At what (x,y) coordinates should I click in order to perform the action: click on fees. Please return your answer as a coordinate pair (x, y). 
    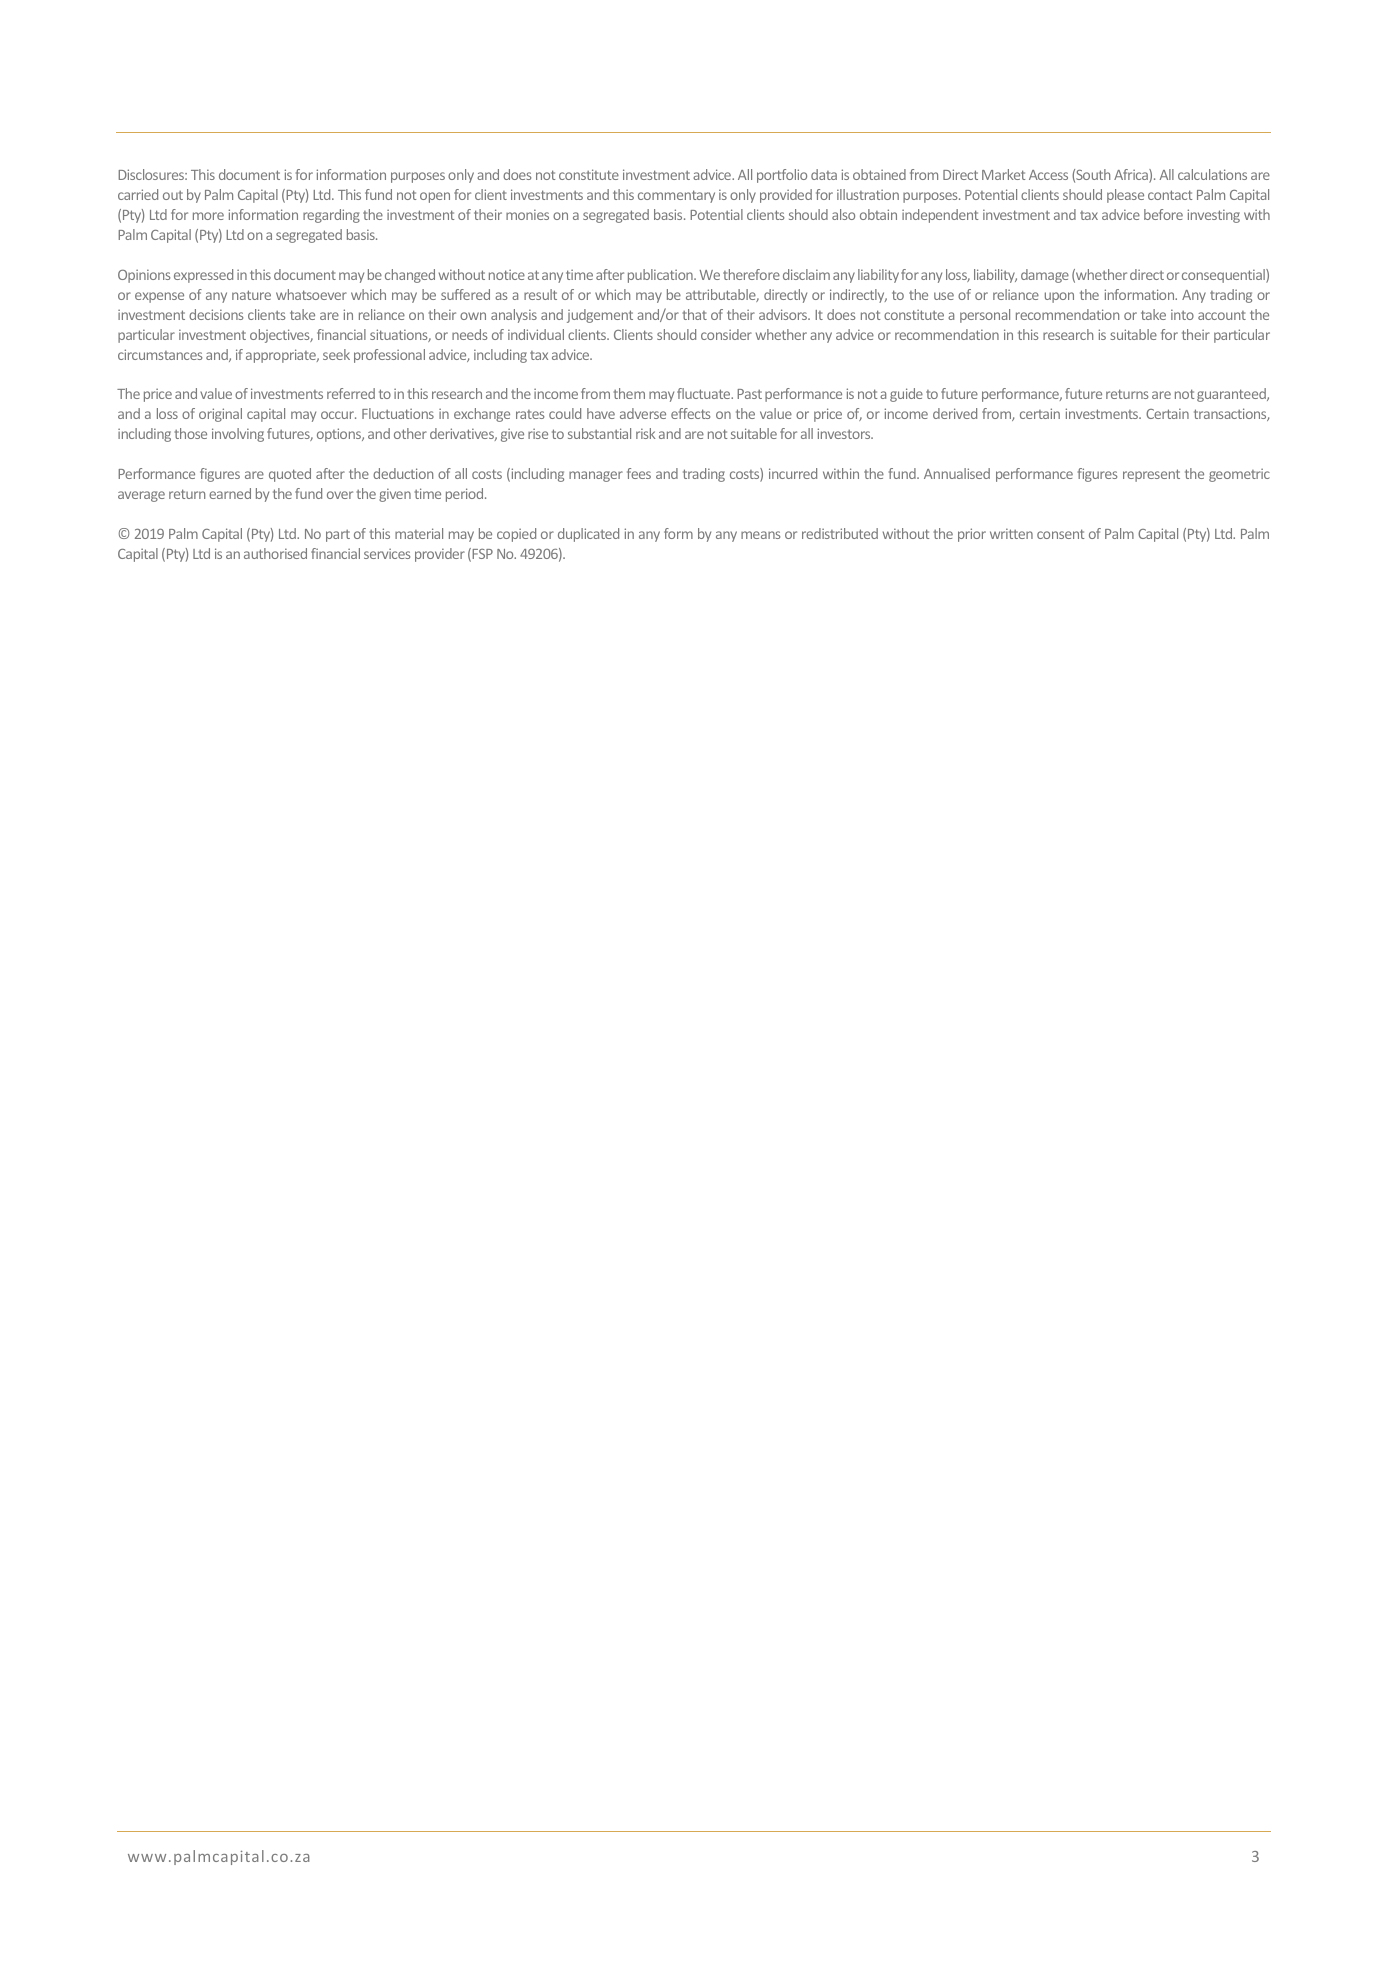
    Looking at the image, I should click on (639, 473).
